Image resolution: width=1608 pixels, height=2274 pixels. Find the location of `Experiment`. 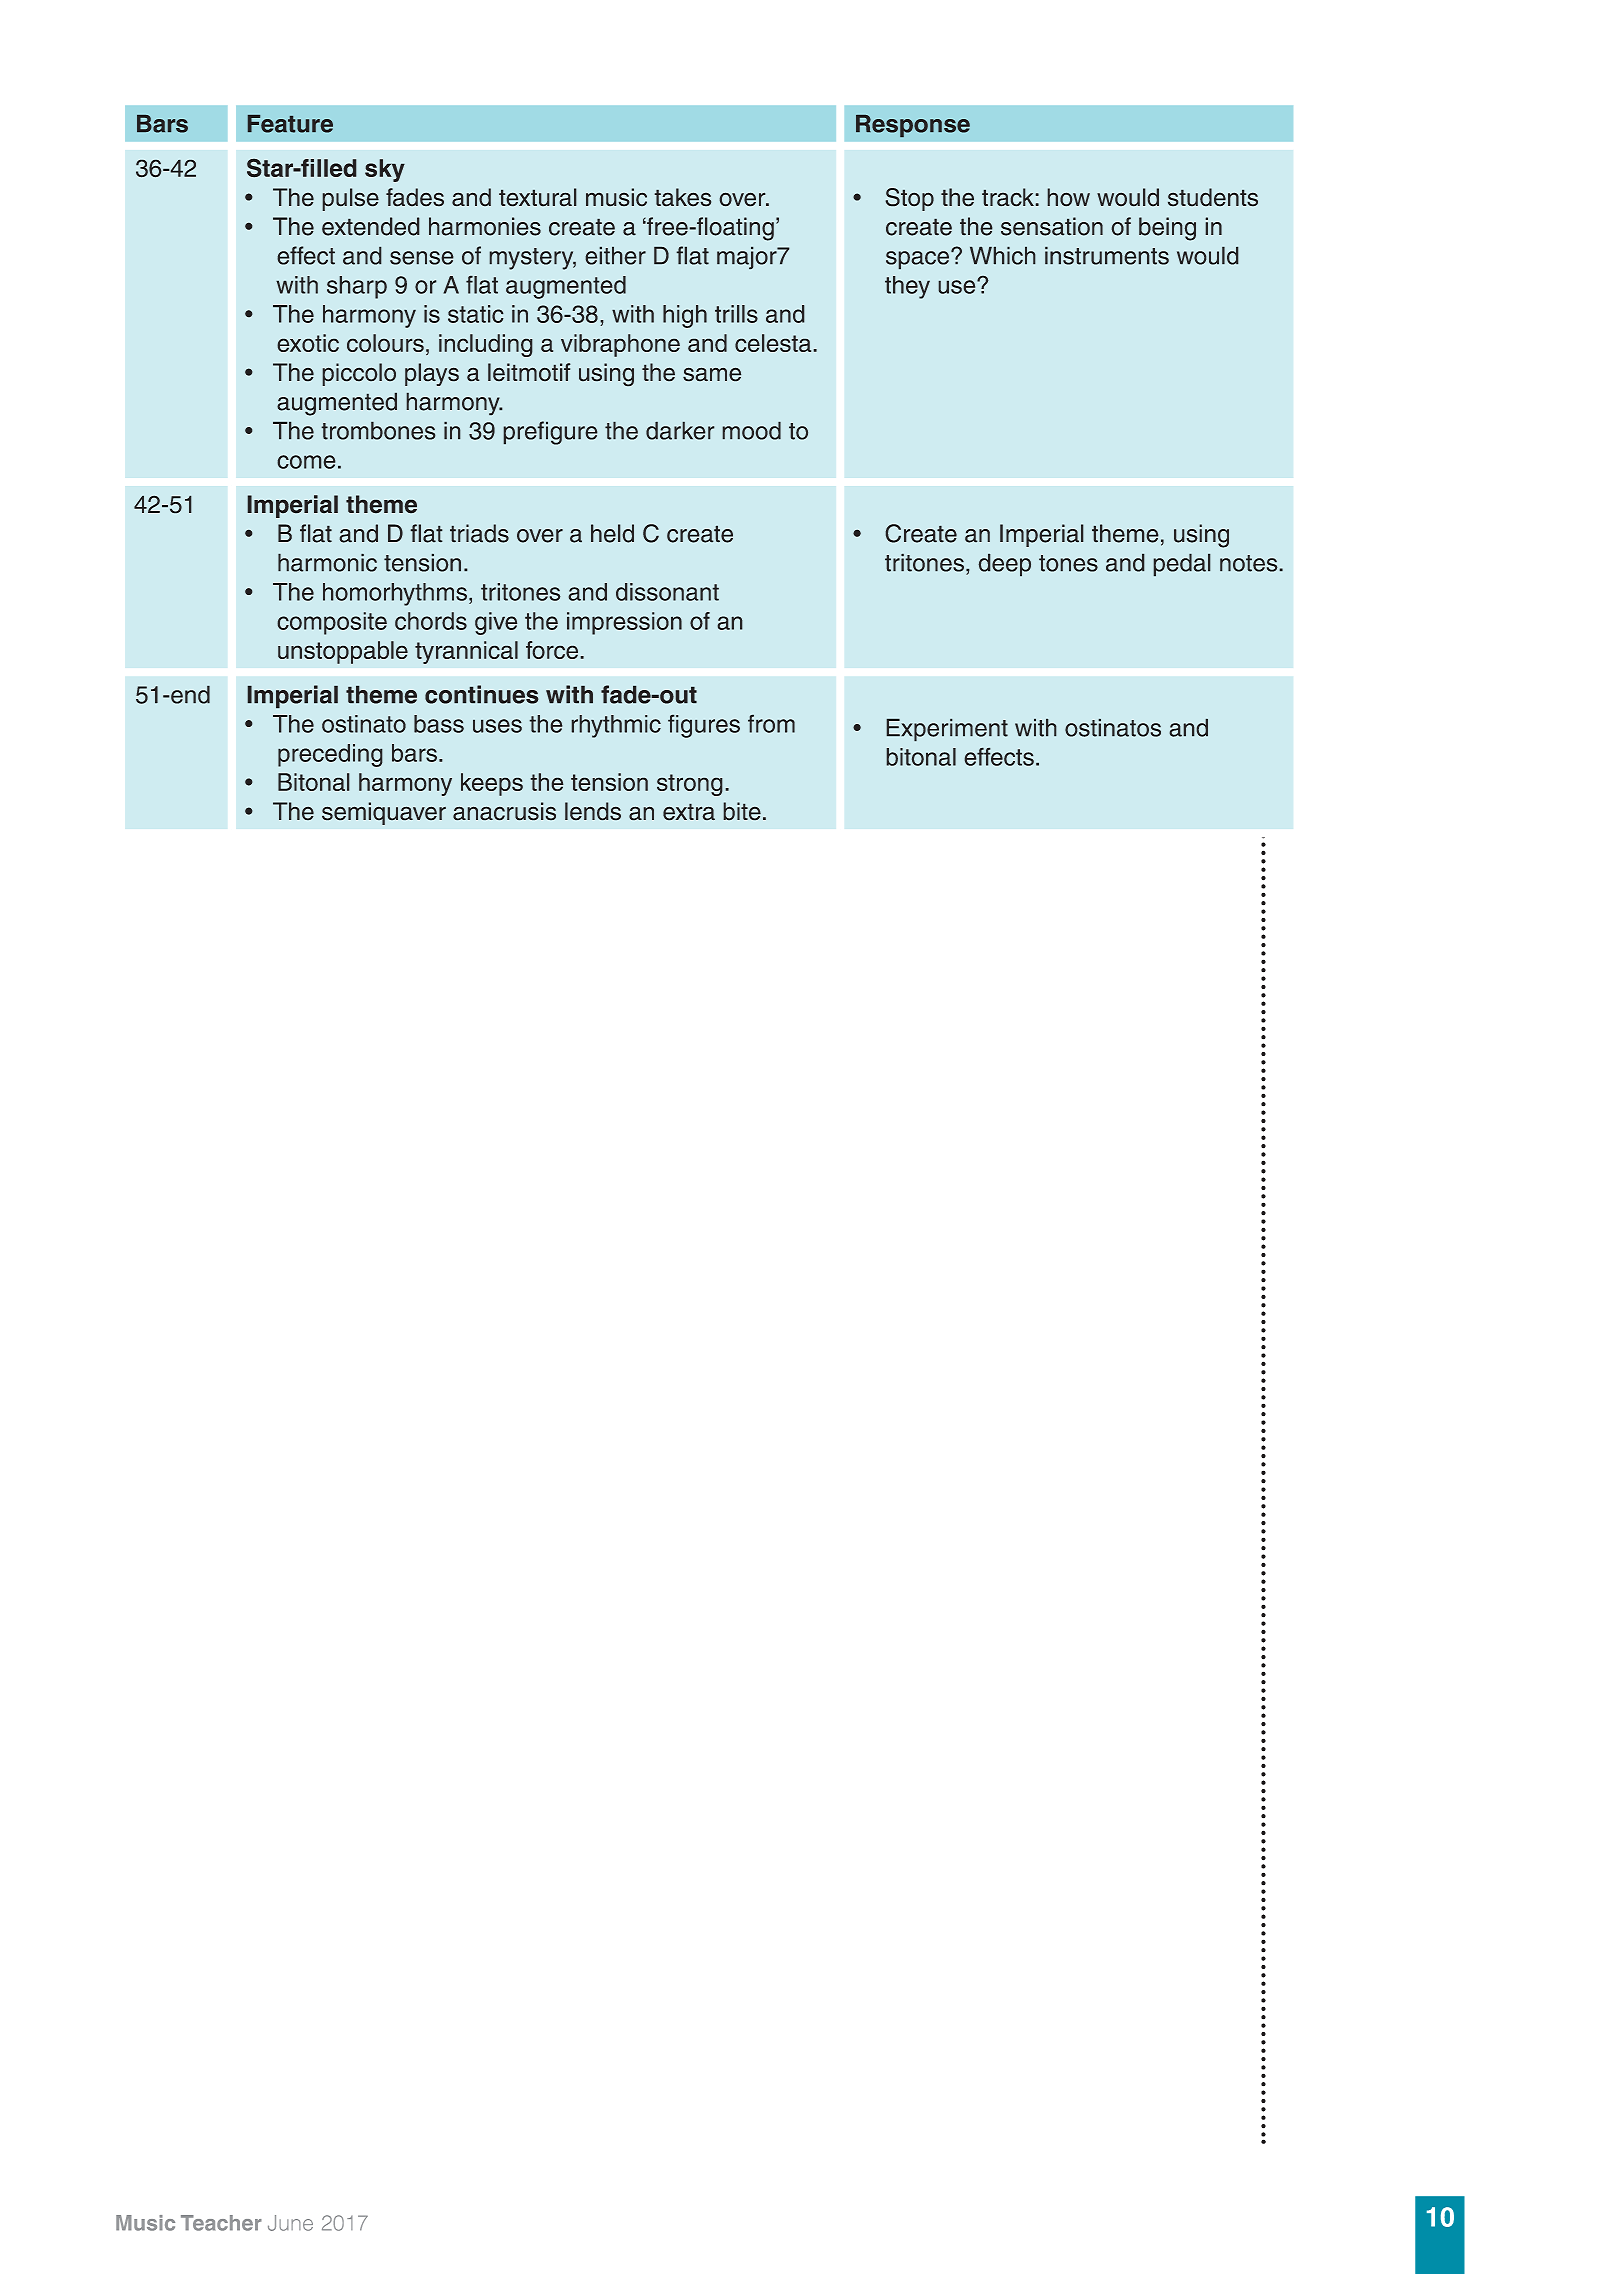

Experiment is located at coordinates (947, 730).
